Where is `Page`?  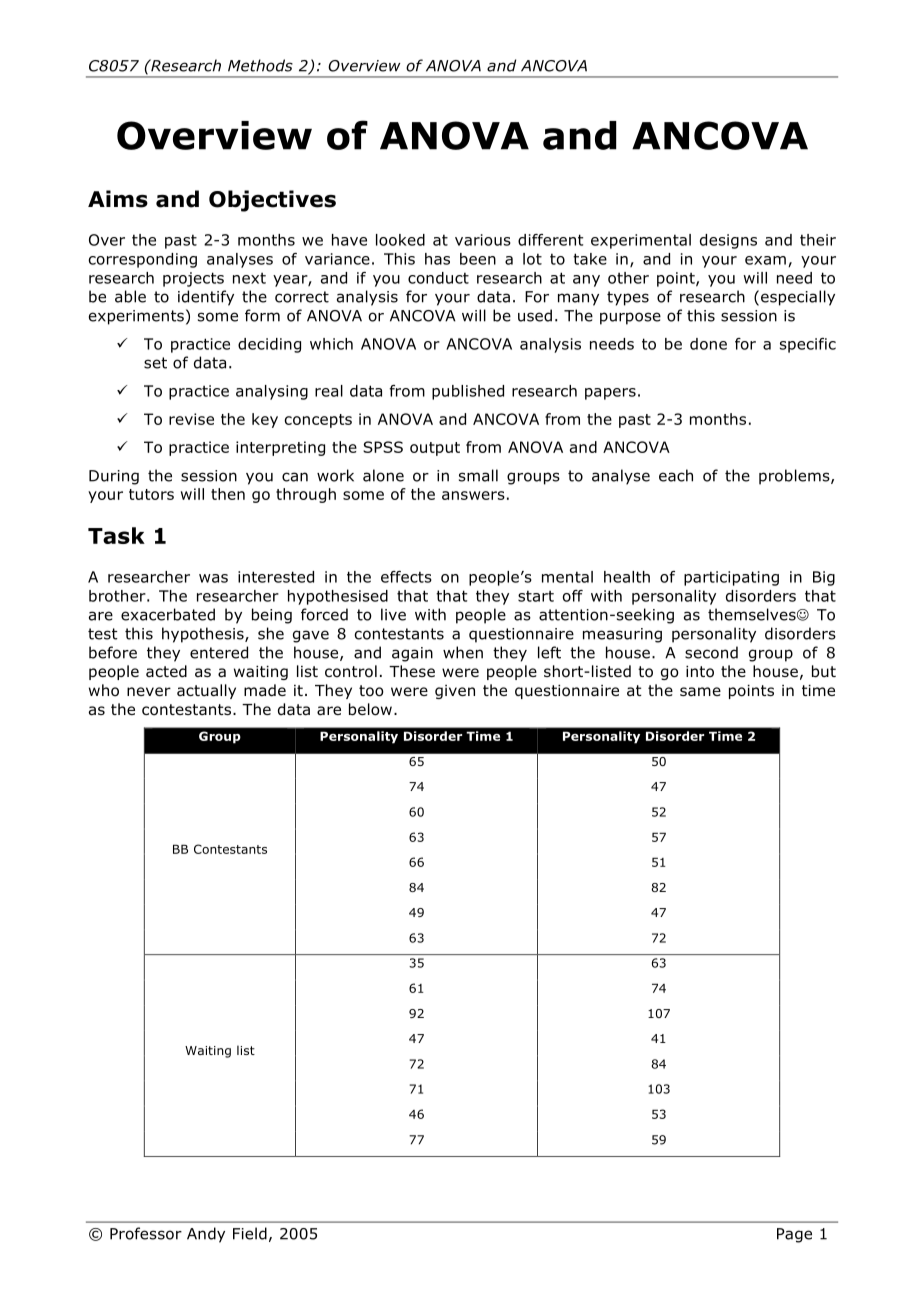 Page is located at coordinates (794, 1235).
